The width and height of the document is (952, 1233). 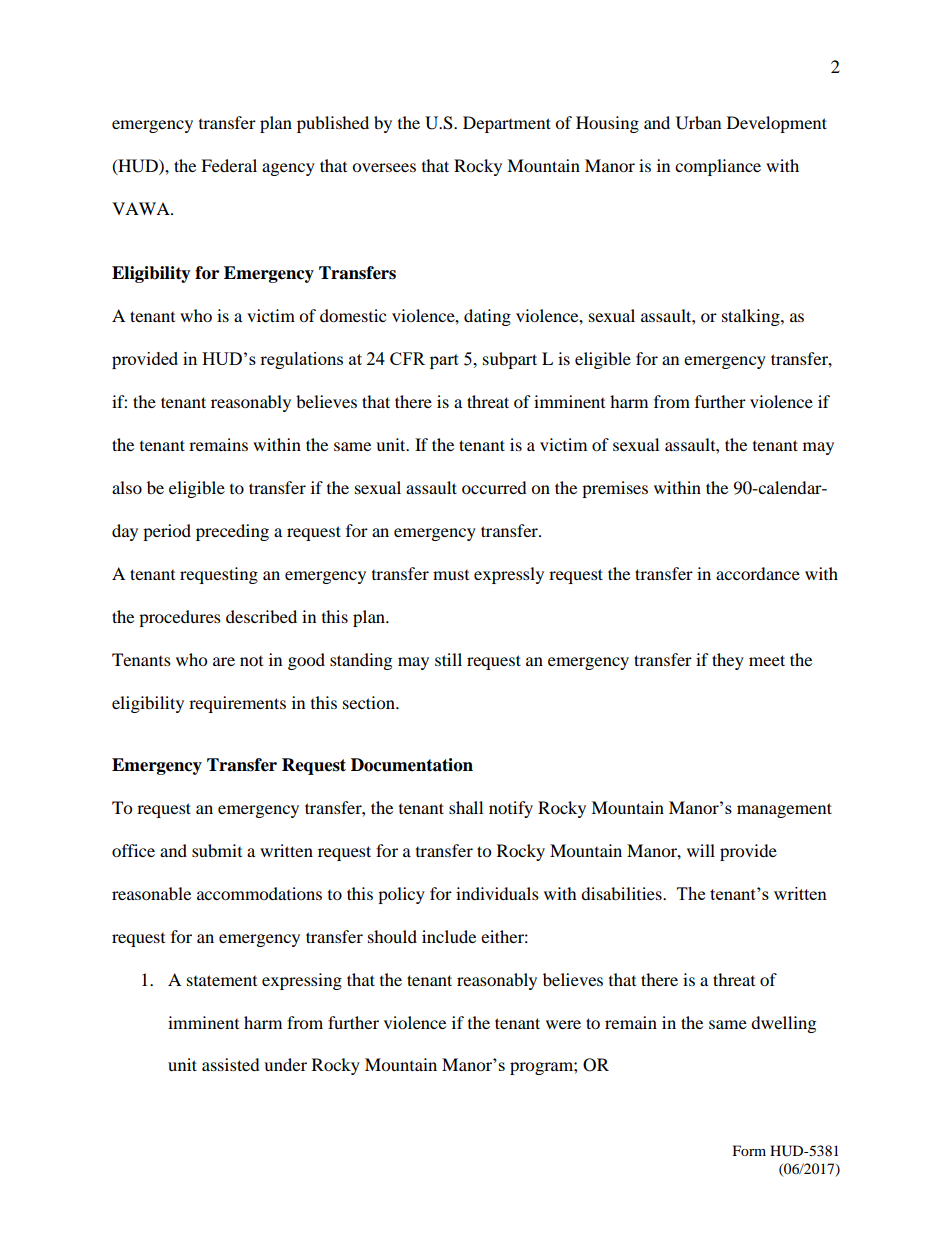 What do you see at coordinates (301, 360) in the document?
I see `regulations` at bounding box center [301, 360].
